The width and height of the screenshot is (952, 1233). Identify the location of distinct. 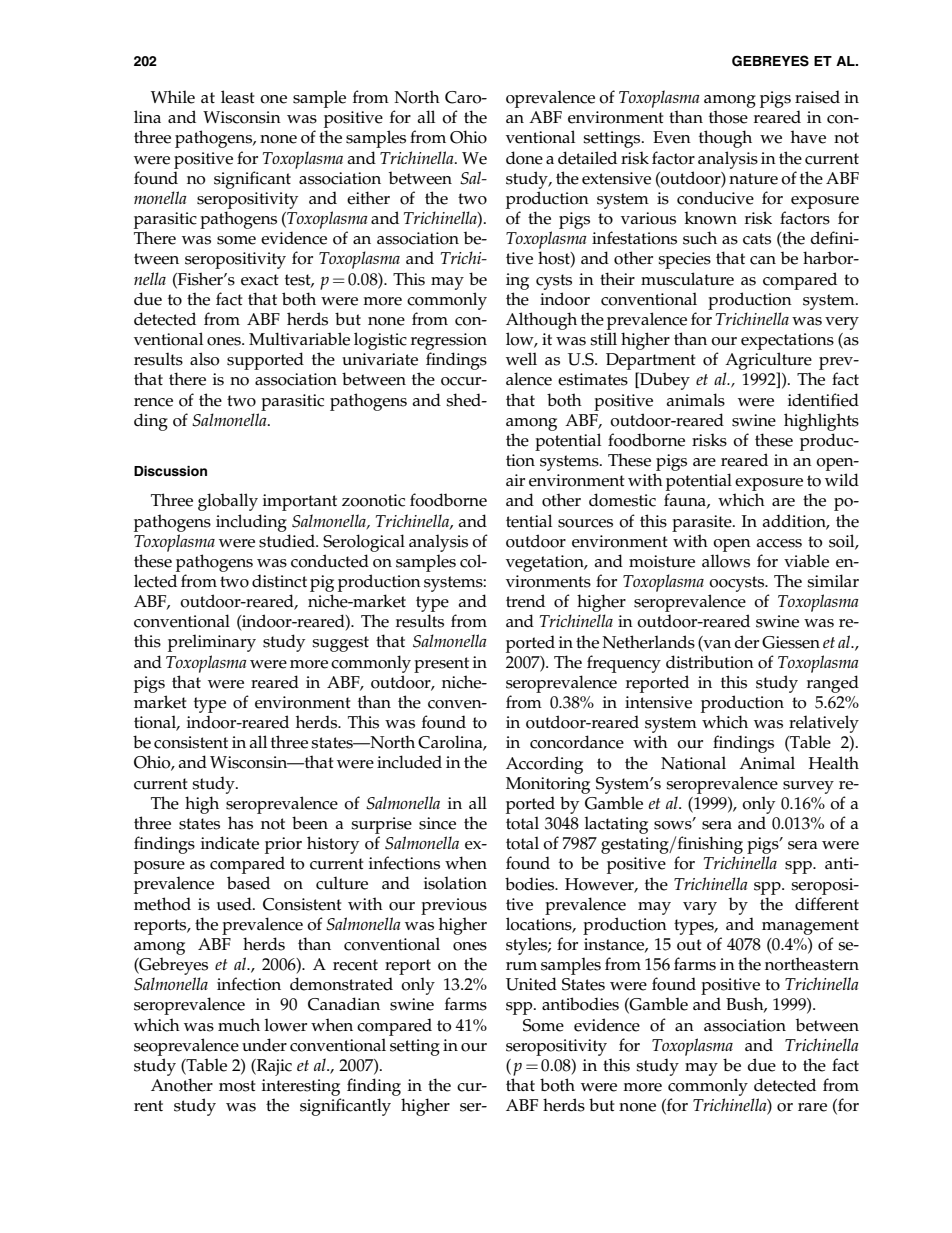
(279, 581).
